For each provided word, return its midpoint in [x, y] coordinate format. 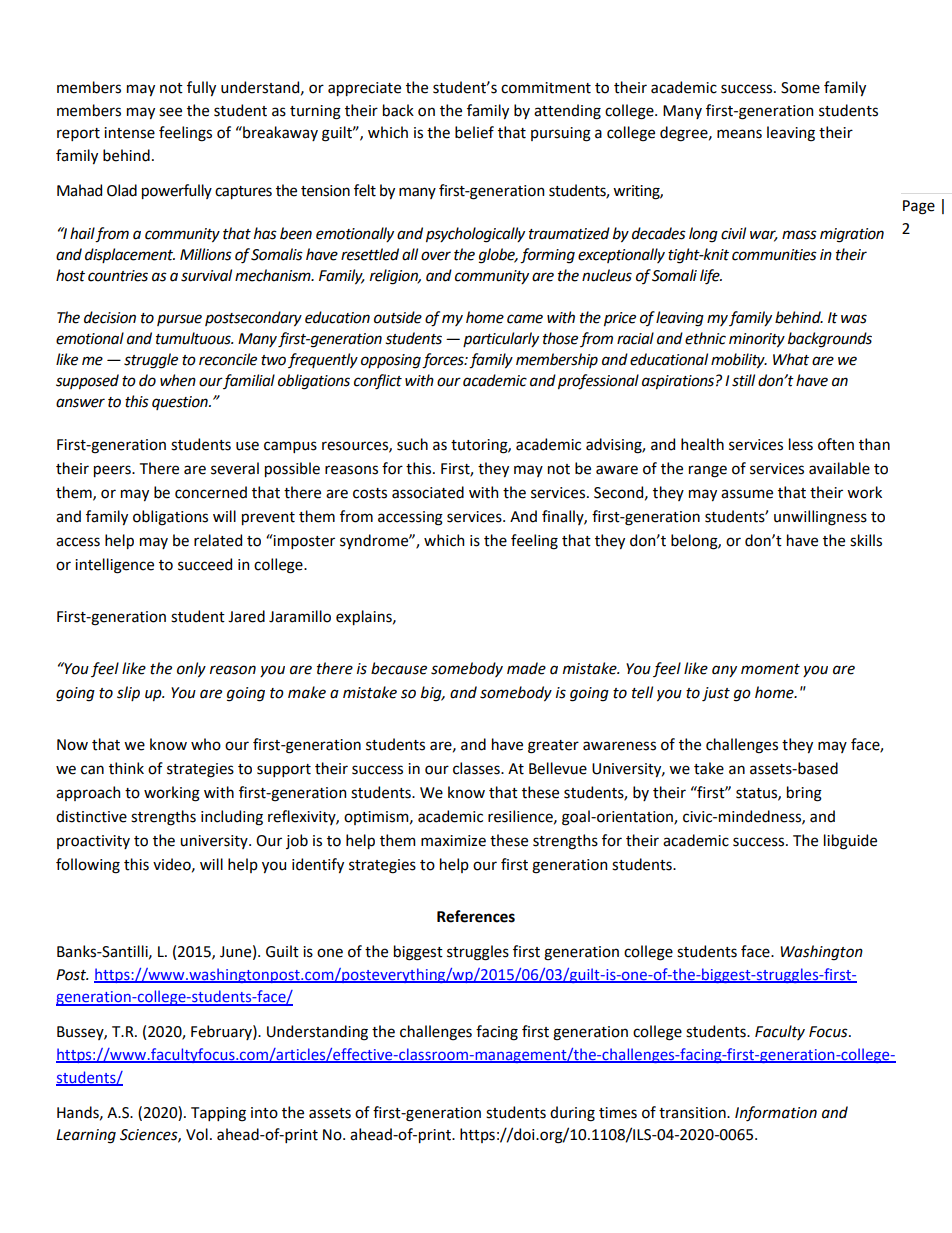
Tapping [218, 1114]
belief [474, 132]
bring [804, 794]
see [170, 112]
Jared [246, 616]
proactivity [93, 842]
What [791, 359]
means [739, 134]
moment [770, 669]
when [178, 380]
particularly [501, 339]
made [526, 668]
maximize [453, 841]
